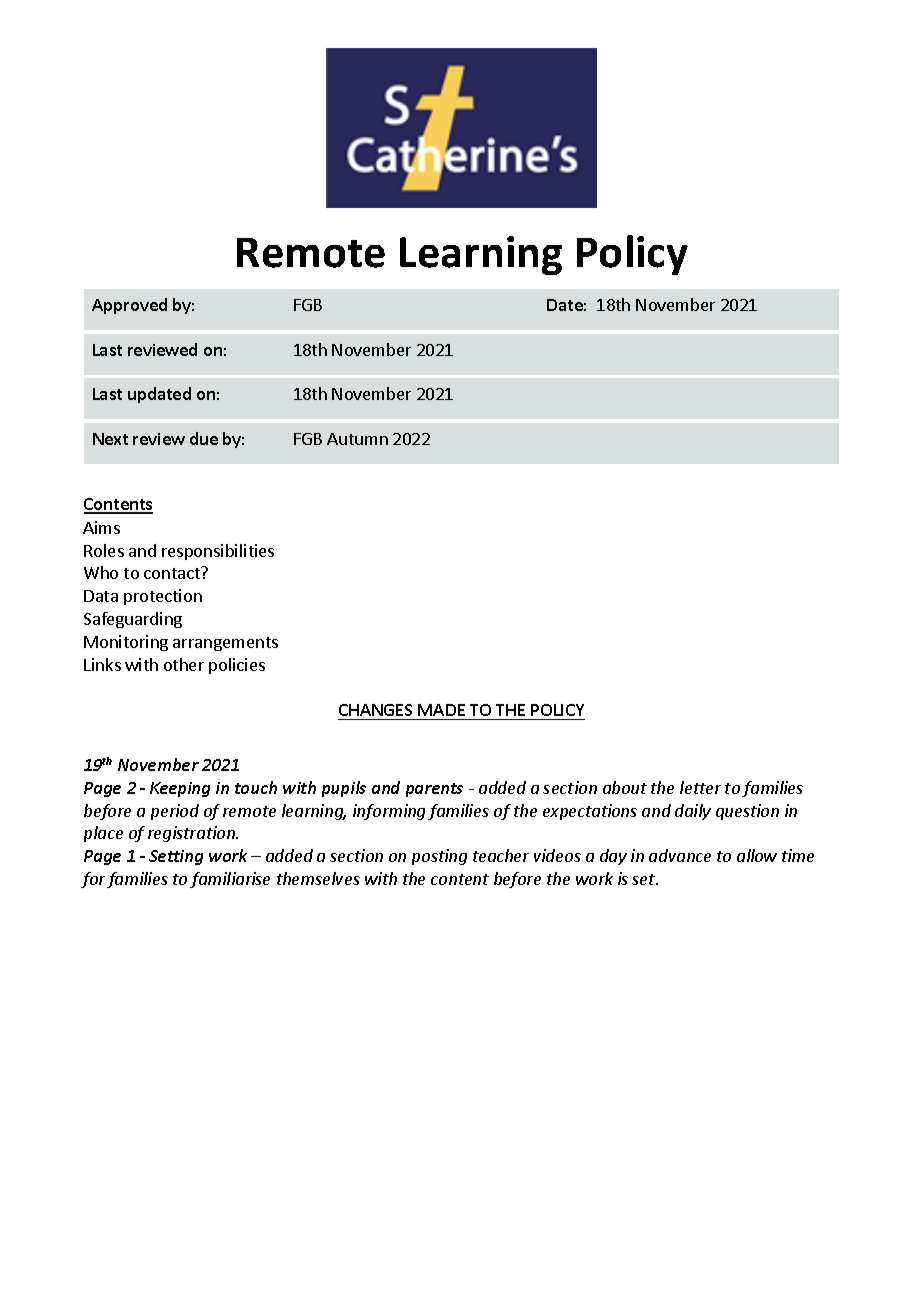 The image size is (924, 1308). Describe the element at coordinates (441, 710) in the screenshot. I see `MADE` at that location.
